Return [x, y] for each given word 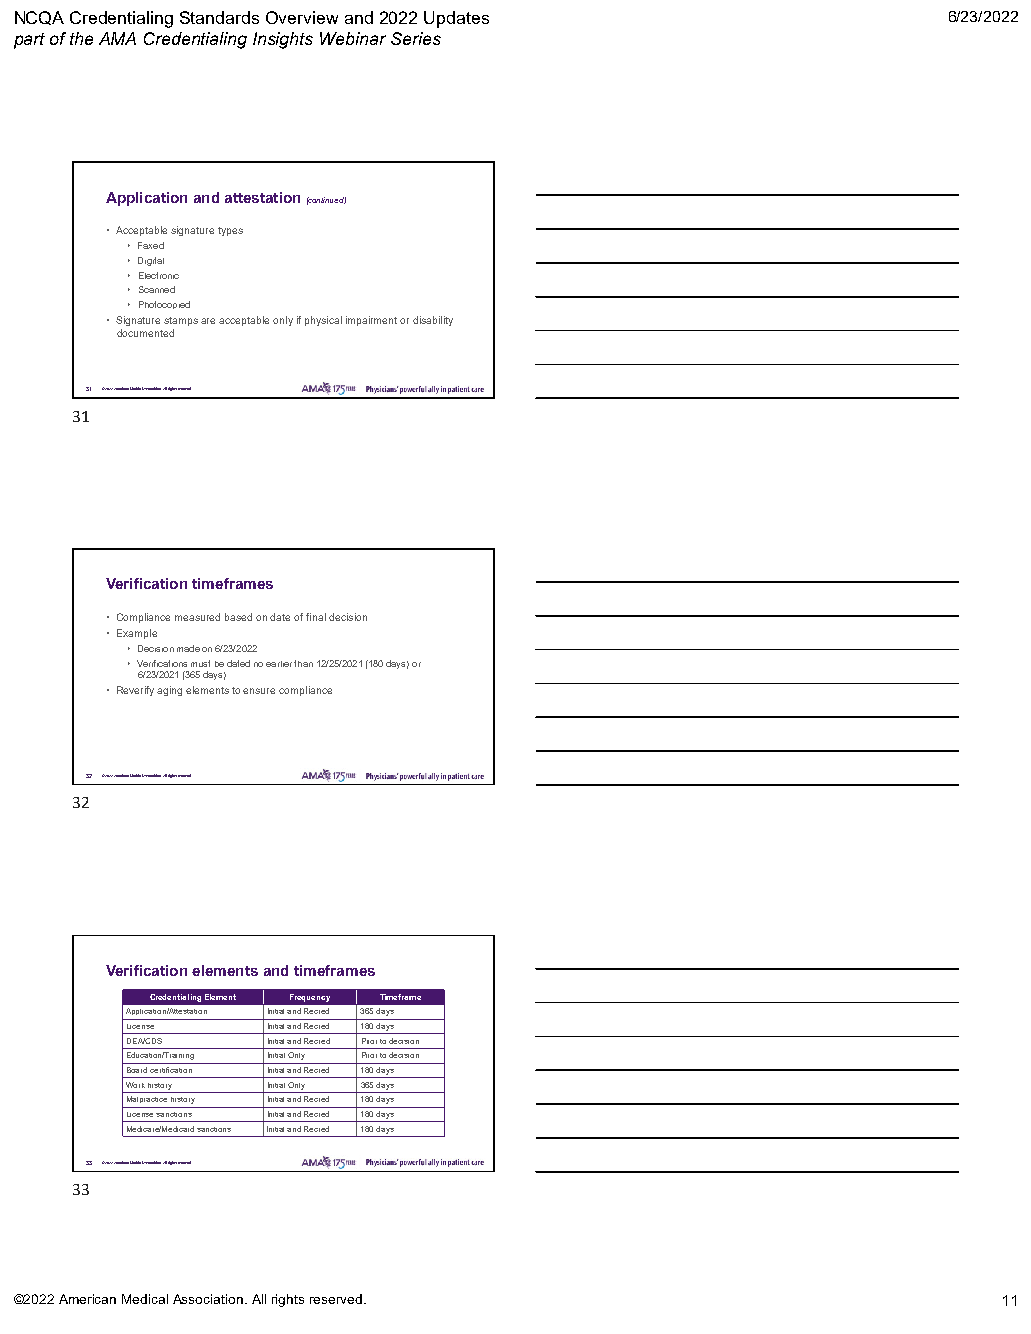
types [230, 231]
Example [137, 634]
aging [169, 691]
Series [416, 38]
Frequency [310, 998]
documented [145, 333]
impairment [371, 321]
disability [433, 321]
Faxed [151, 245]
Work [135, 1085]
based [238, 617]
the [81, 38]
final [316, 617]
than [303, 663]
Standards [219, 17]
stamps [181, 321]
